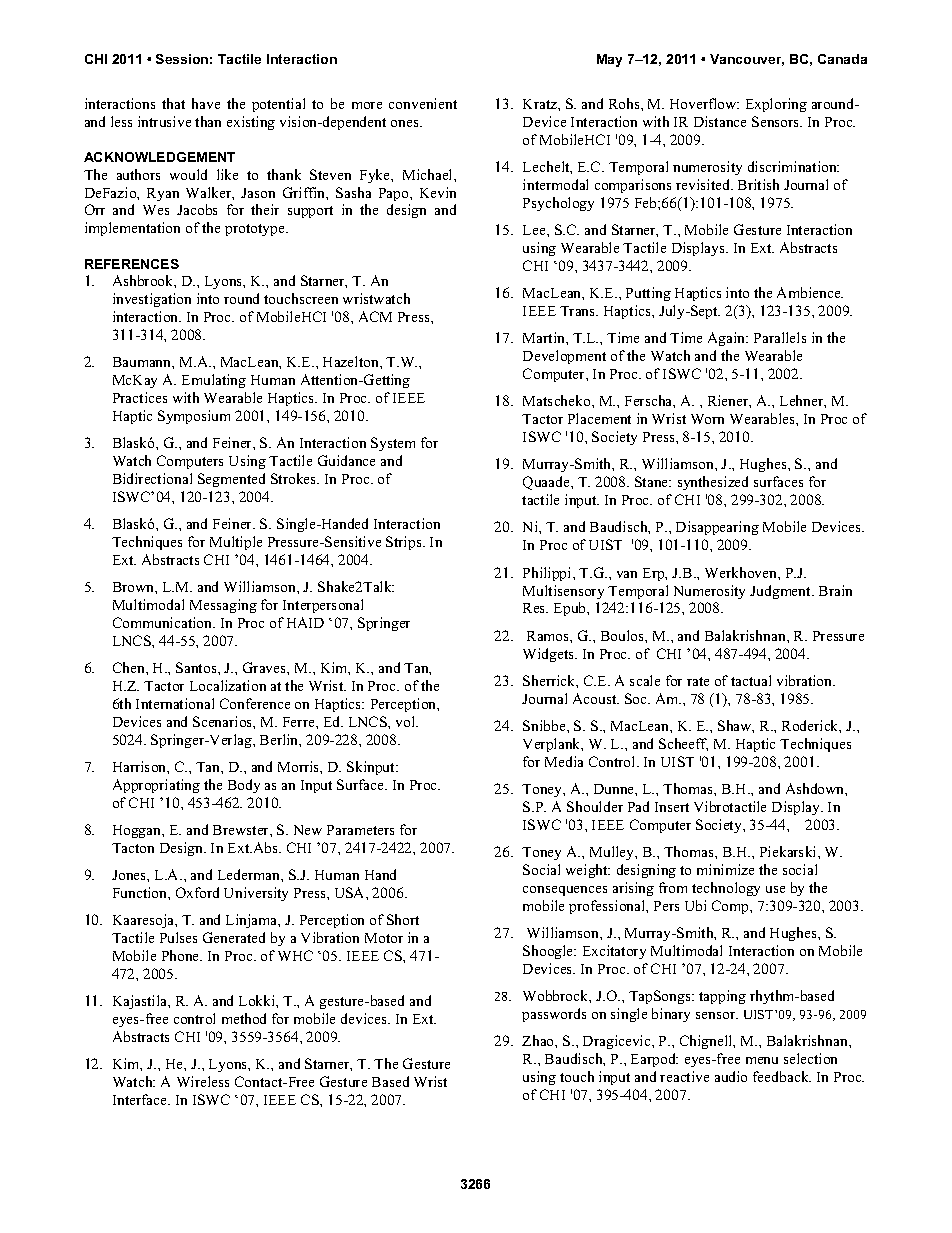 This screenshot has width=952, height=1233. What do you see at coordinates (206, 103) in the screenshot?
I see `have` at bounding box center [206, 103].
